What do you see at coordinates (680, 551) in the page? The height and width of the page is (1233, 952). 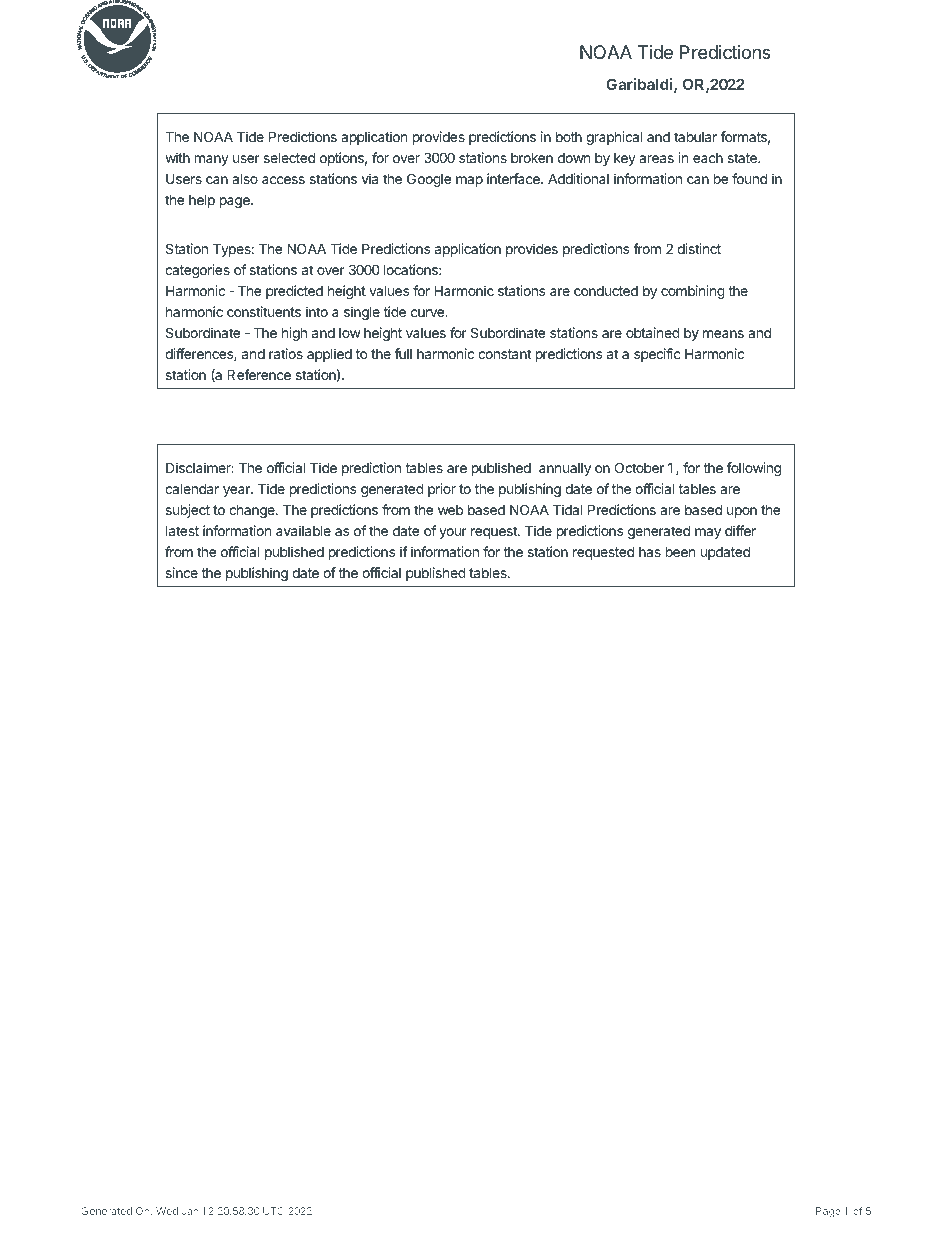 I see `been` at bounding box center [680, 551].
